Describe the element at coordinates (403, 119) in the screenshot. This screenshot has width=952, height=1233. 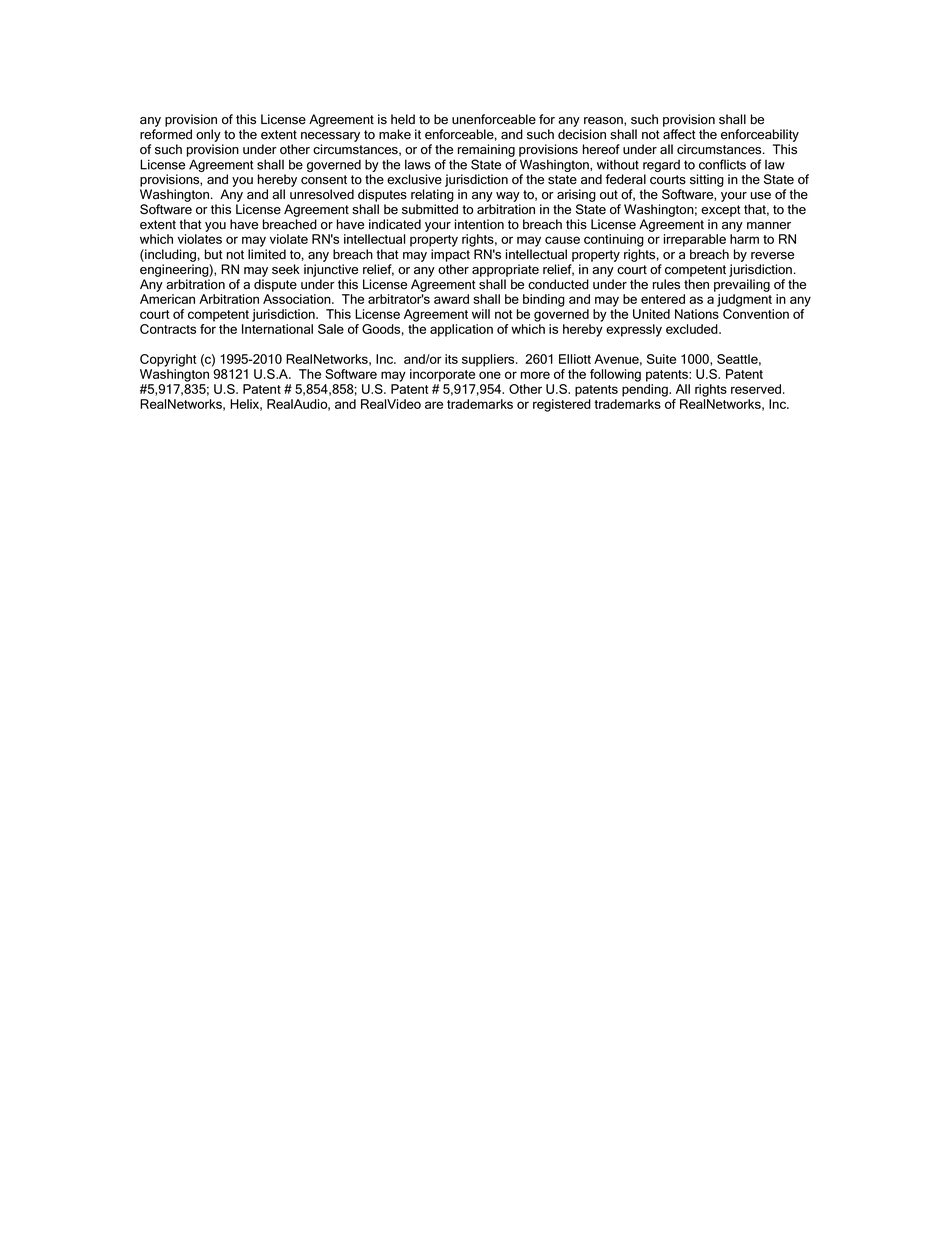
I see `held` at that location.
